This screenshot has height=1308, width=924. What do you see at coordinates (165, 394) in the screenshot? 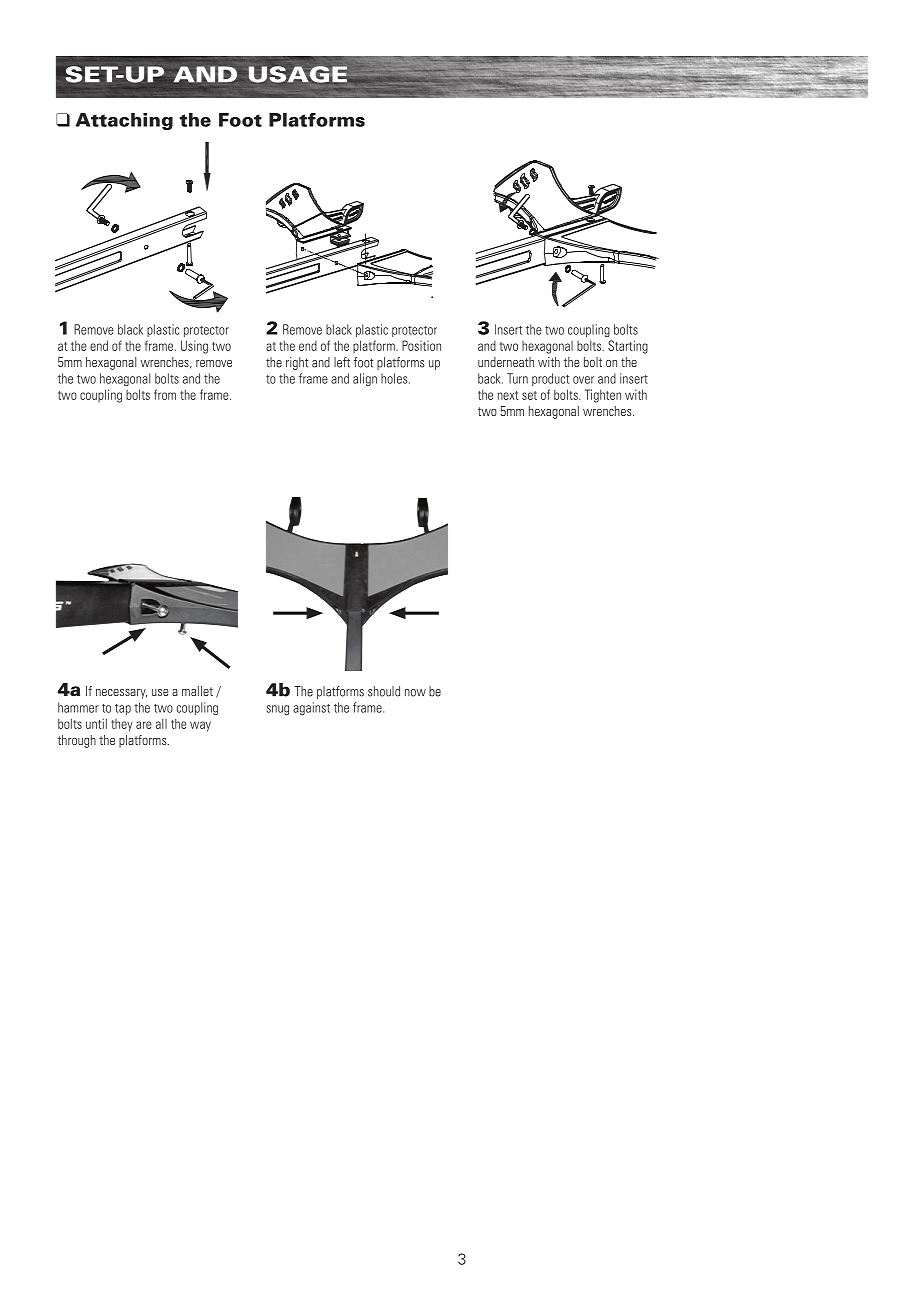
I see `from` at bounding box center [165, 394].
